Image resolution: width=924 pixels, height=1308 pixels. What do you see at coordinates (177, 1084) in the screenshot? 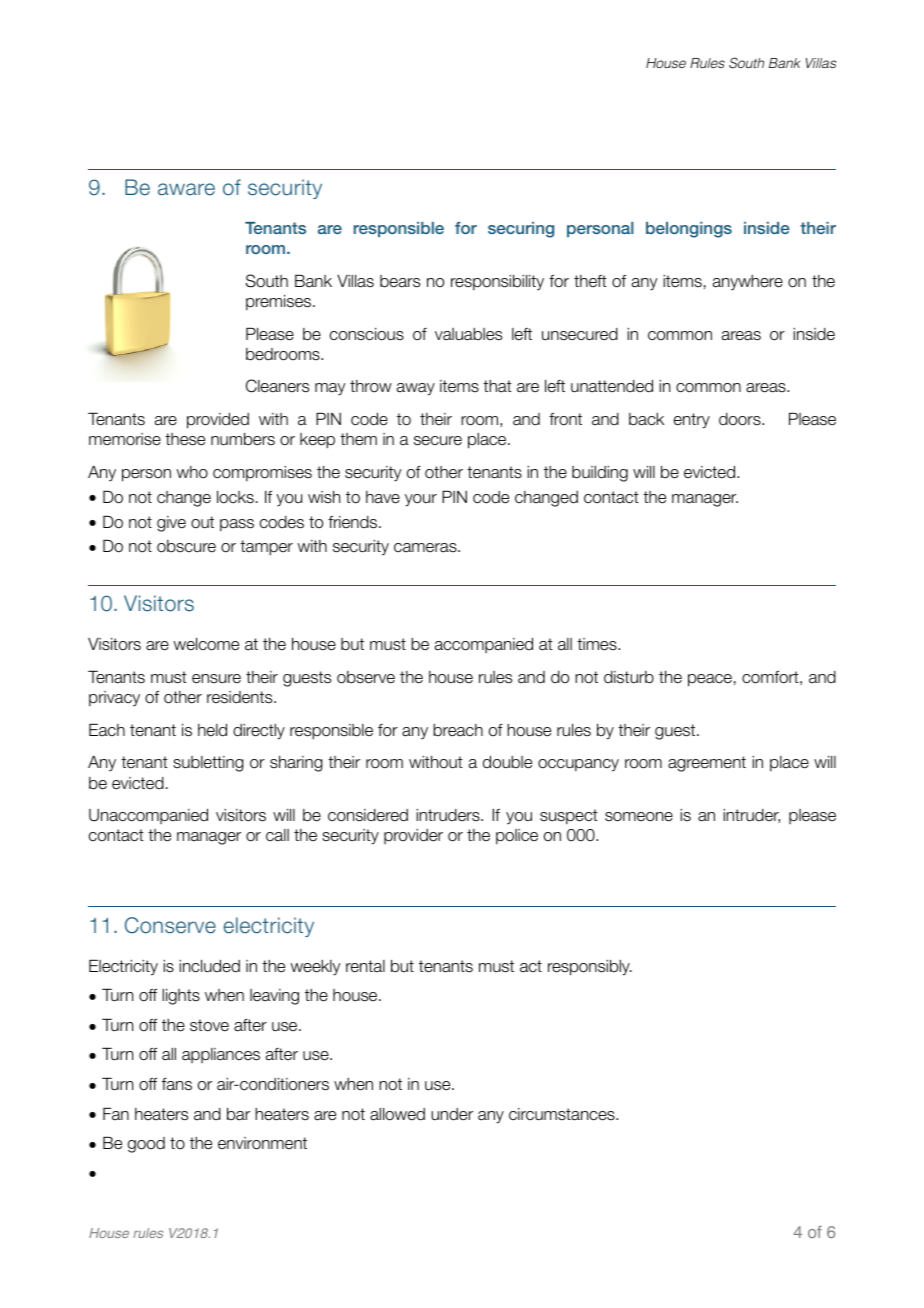
I see `fans` at bounding box center [177, 1084].
